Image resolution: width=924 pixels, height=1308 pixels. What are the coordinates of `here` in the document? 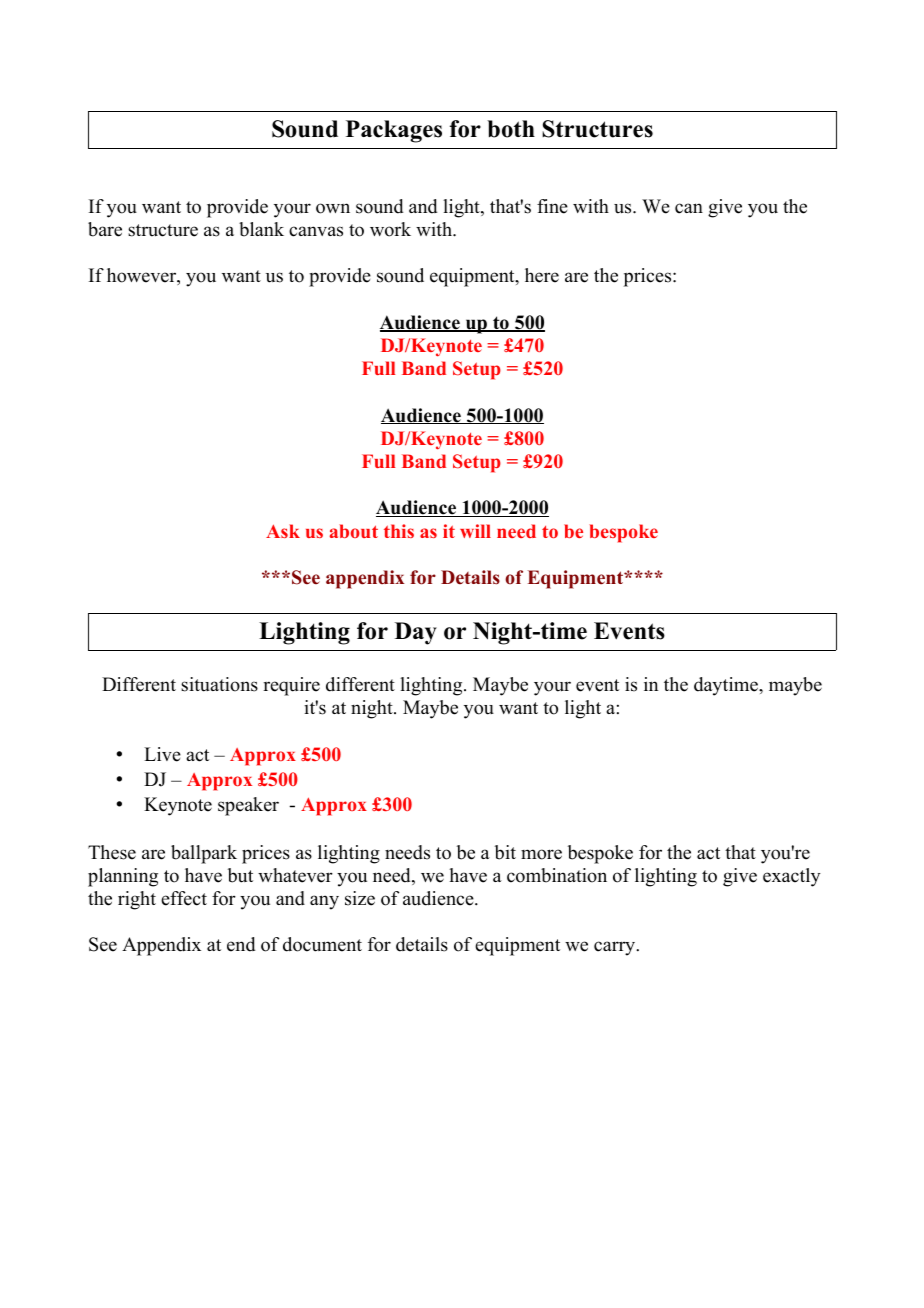 It's located at (542, 275).
